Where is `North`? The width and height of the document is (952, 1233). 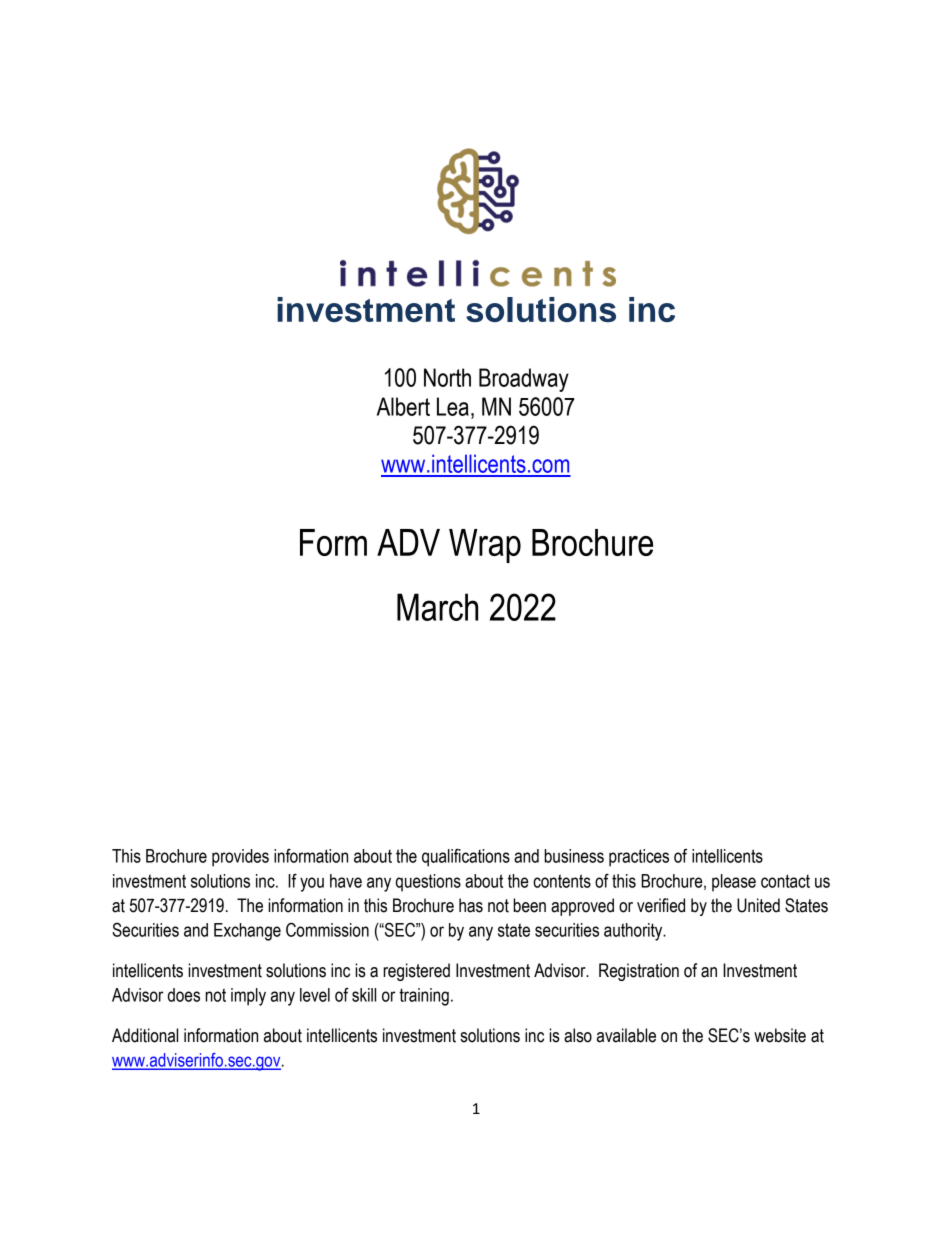
North is located at coordinates (447, 377).
